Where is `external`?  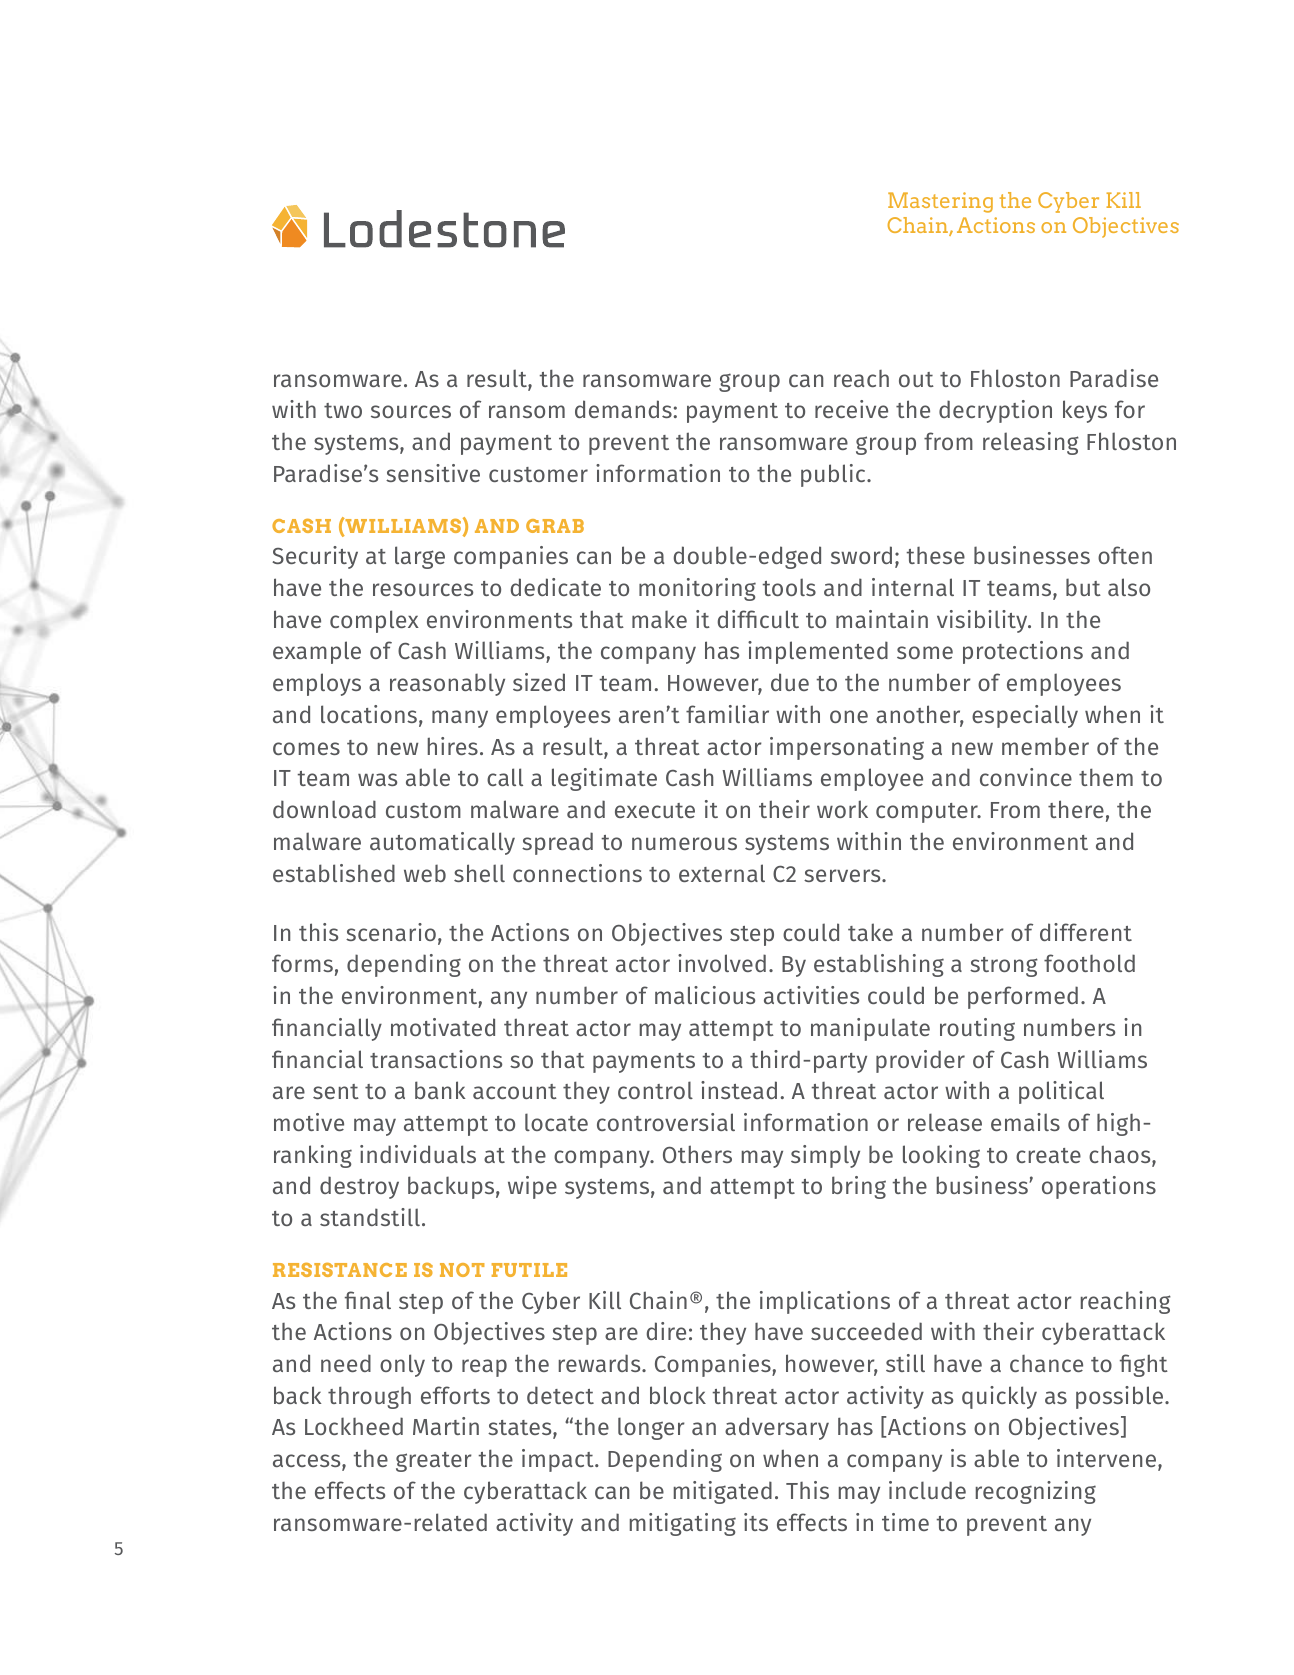 external is located at coordinates (722, 873).
